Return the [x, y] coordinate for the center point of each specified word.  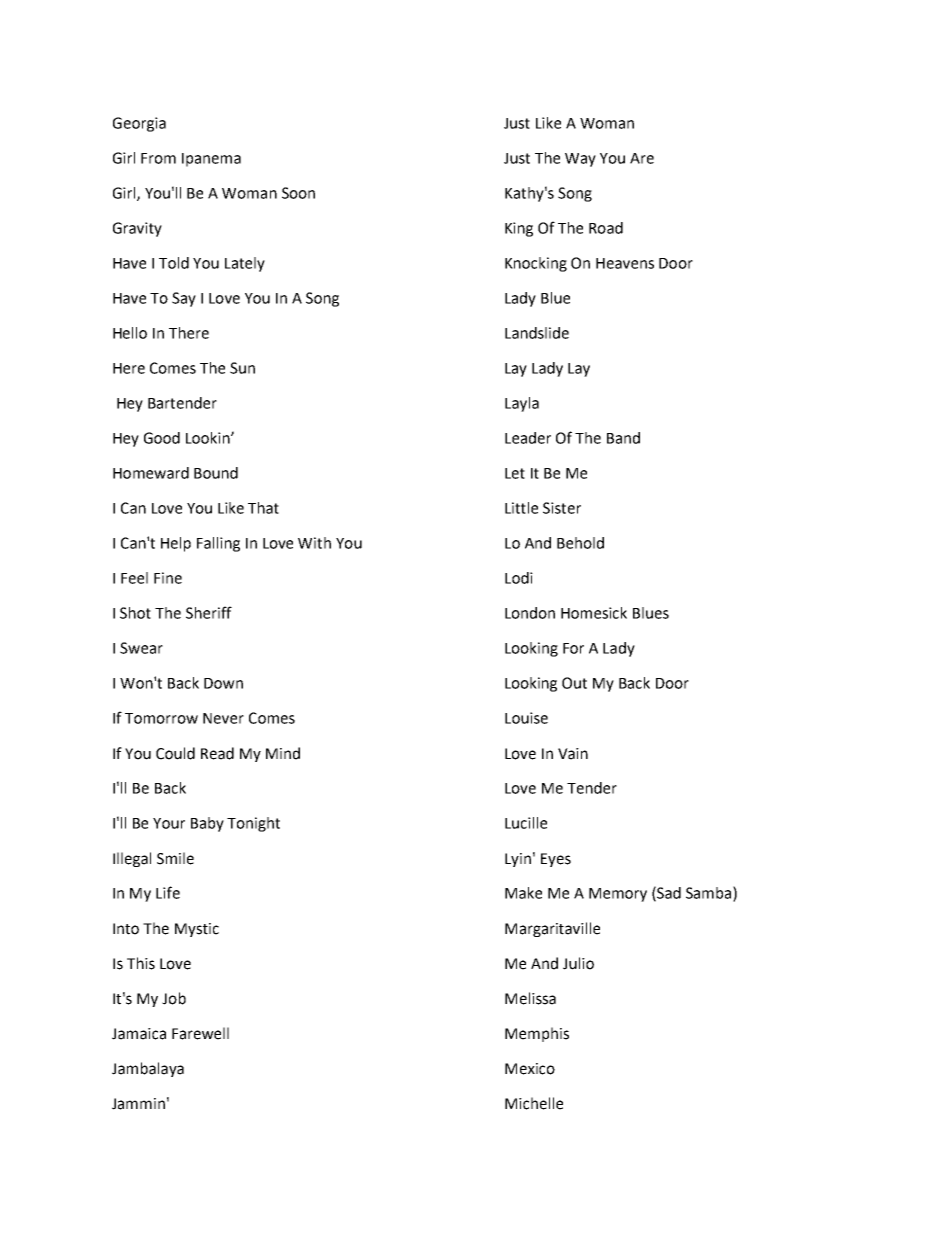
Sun [242, 368]
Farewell [200, 1033]
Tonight [253, 824]
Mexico [530, 1069]
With [314, 543]
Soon [298, 193]
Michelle [534, 1103]
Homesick [594, 613]
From [158, 158]
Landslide [537, 333]
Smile [175, 858]
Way [580, 160]
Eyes [556, 860]
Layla [522, 404]
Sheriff [209, 612]
